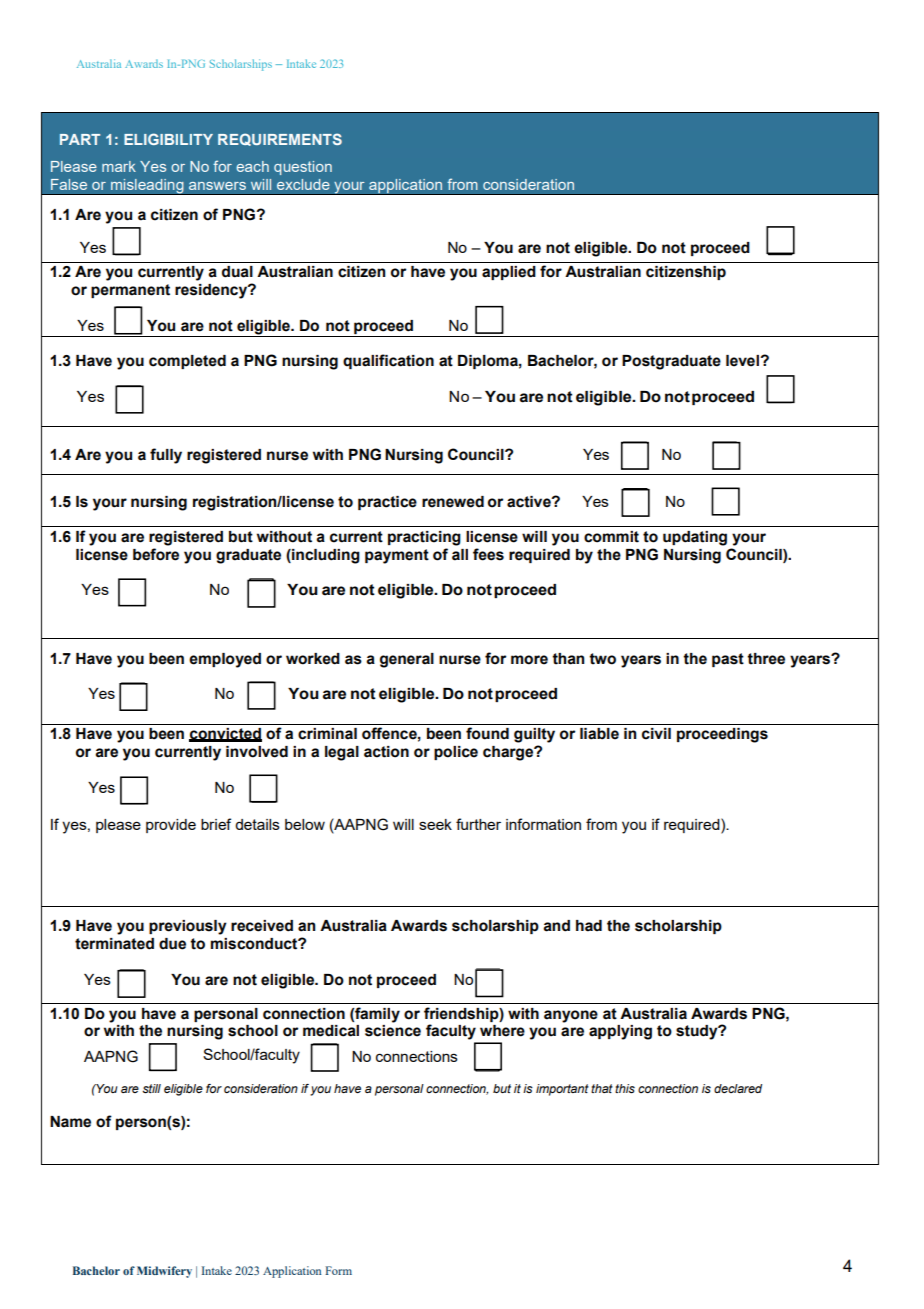 The image size is (924, 1309). What do you see at coordinates (164, 1272) in the screenshot?
I see `Midwifery` at bounding box center [164, 1272].
